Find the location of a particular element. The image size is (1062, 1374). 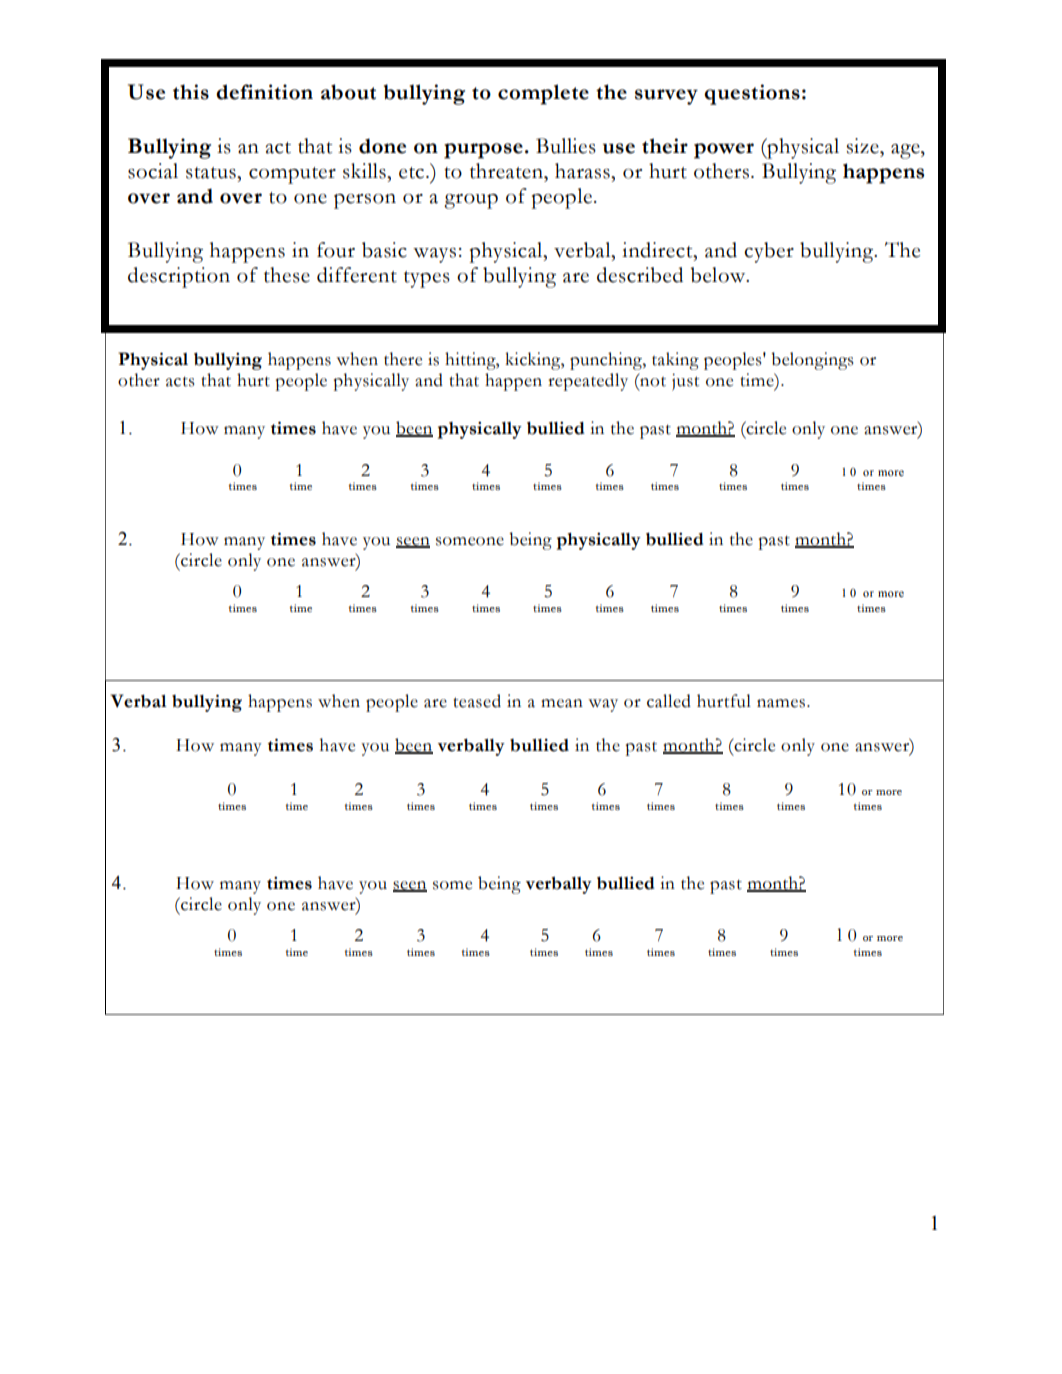

questions is located at coordinates (752, 94).
